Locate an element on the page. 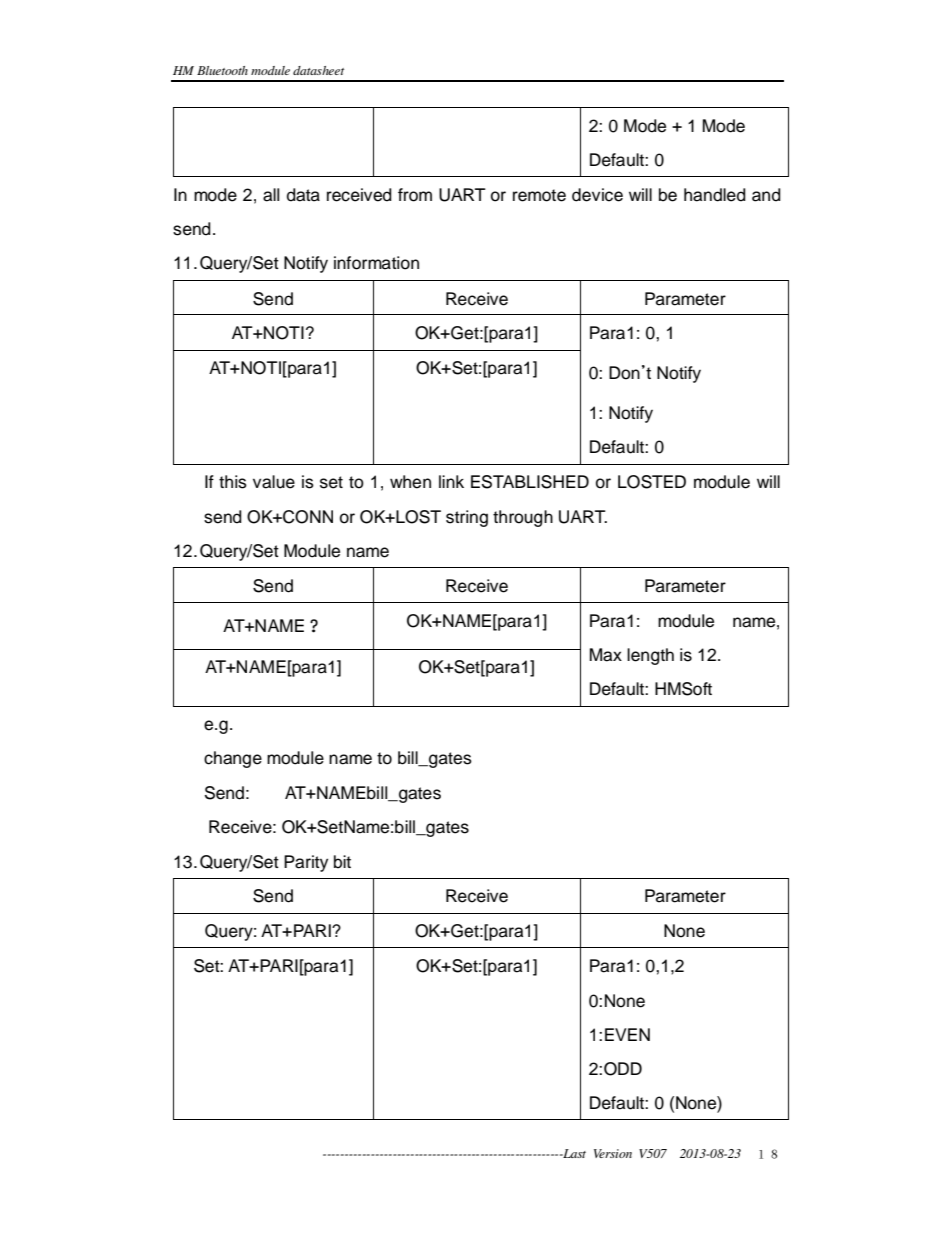 This image has width=952, height=1233. value is located at coordinates (274, 482).
